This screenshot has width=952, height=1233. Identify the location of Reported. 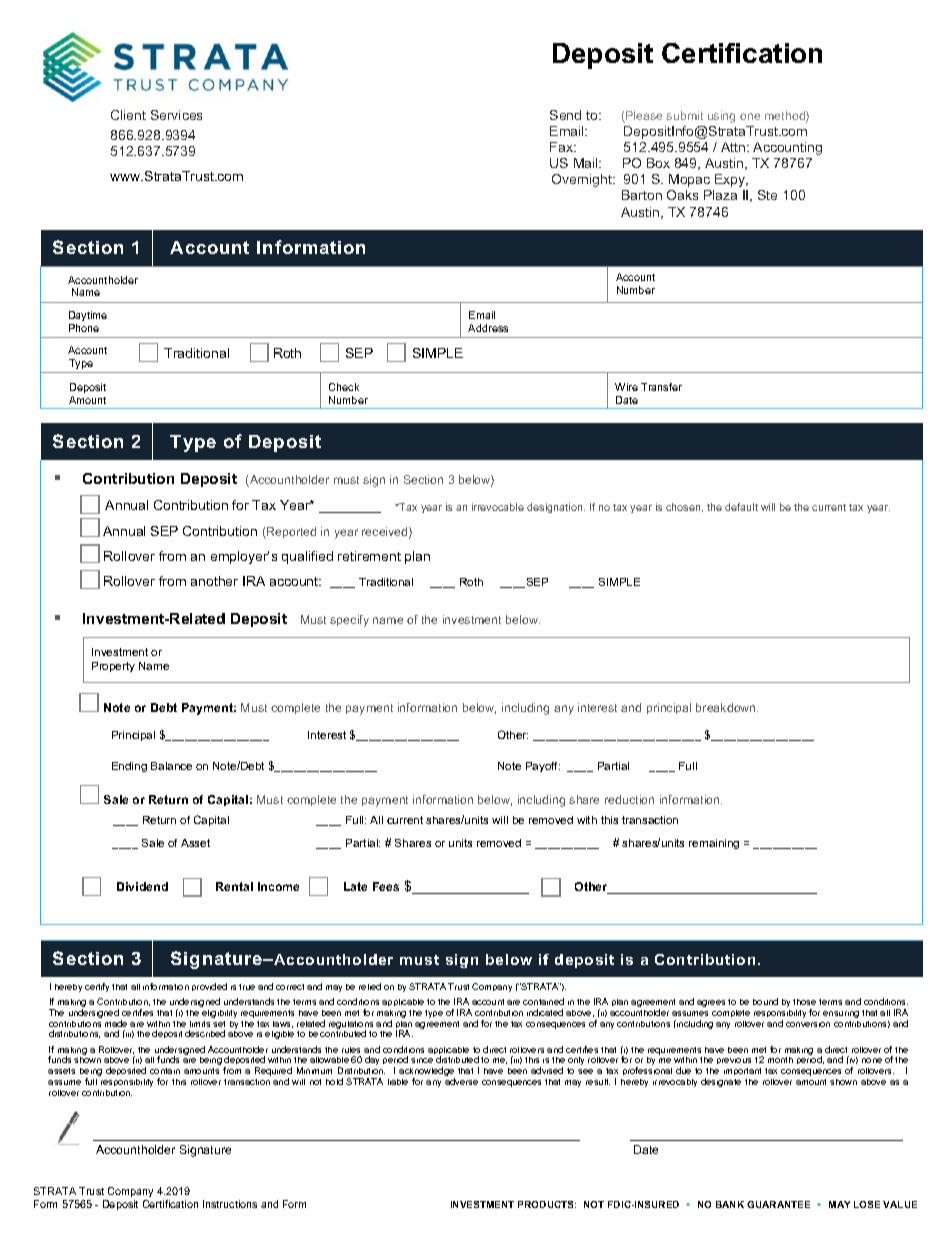
(290, 533).
